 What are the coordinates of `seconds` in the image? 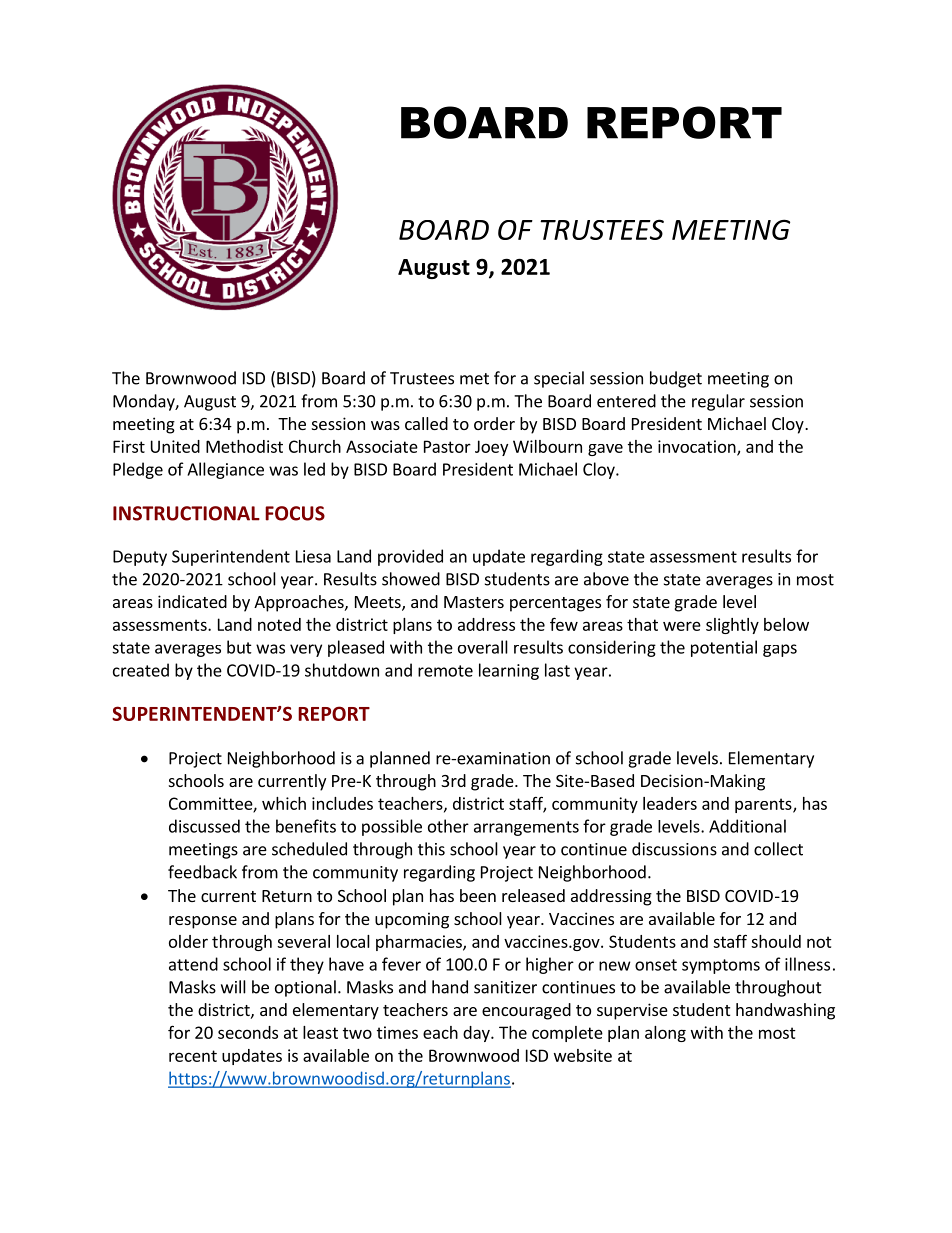 It's located at (248, 1032).
